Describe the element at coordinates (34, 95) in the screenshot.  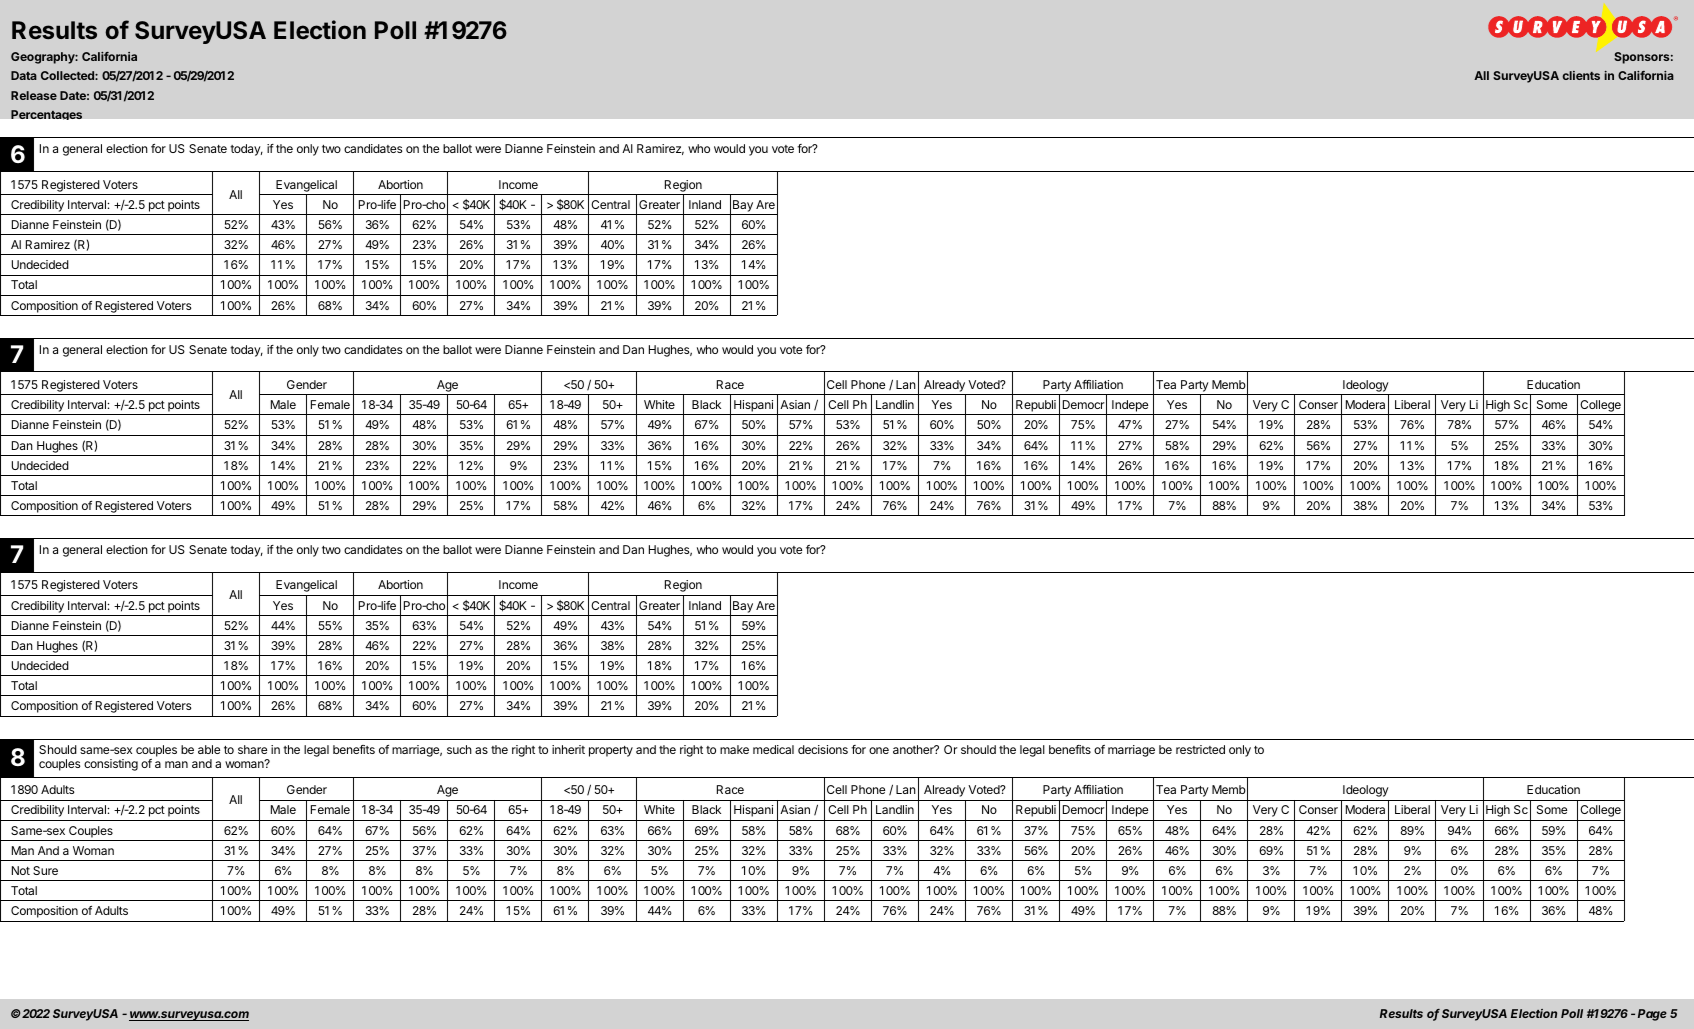
I see `Release` at that location.
